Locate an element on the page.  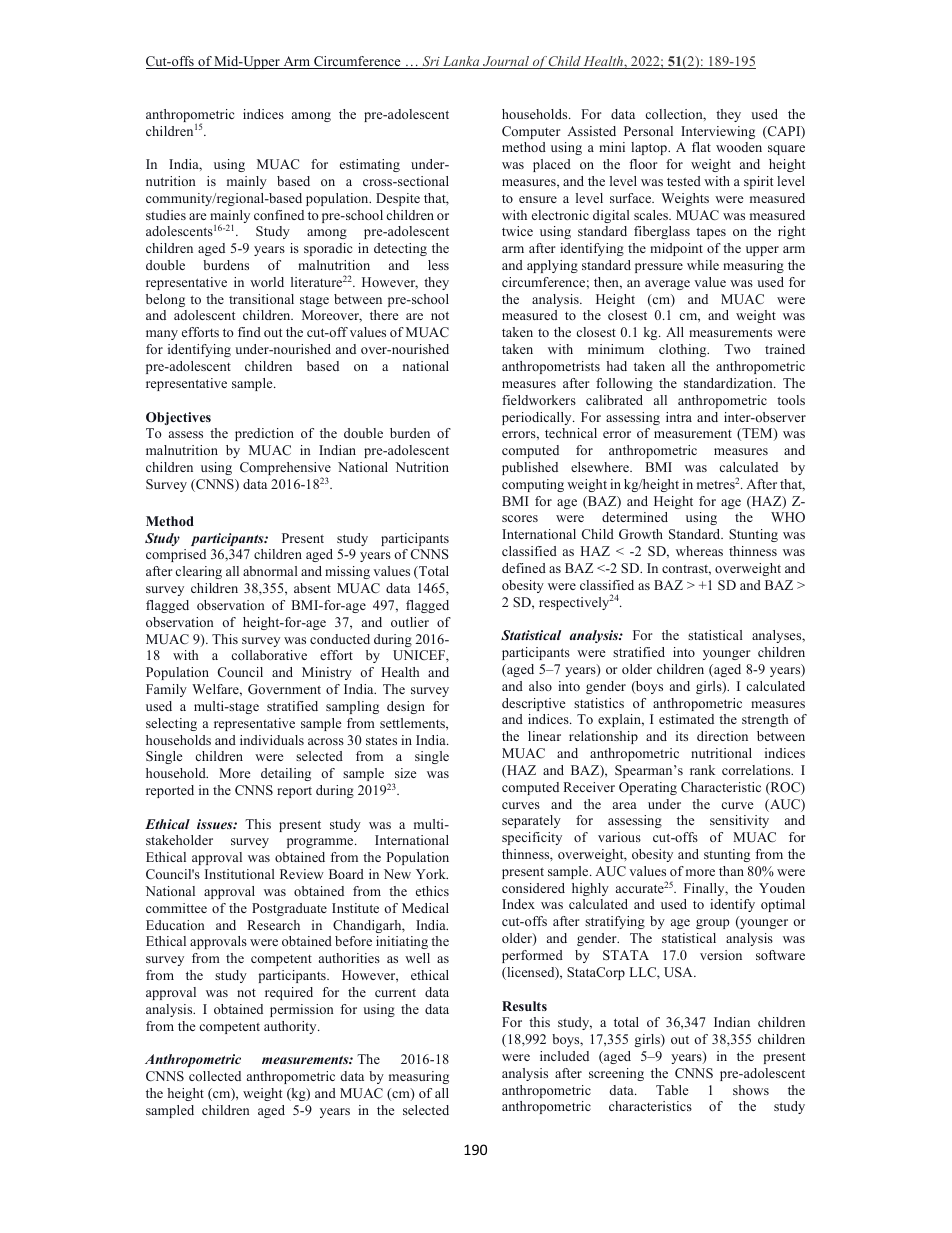
settlements is located at coordinates (413, 723).
